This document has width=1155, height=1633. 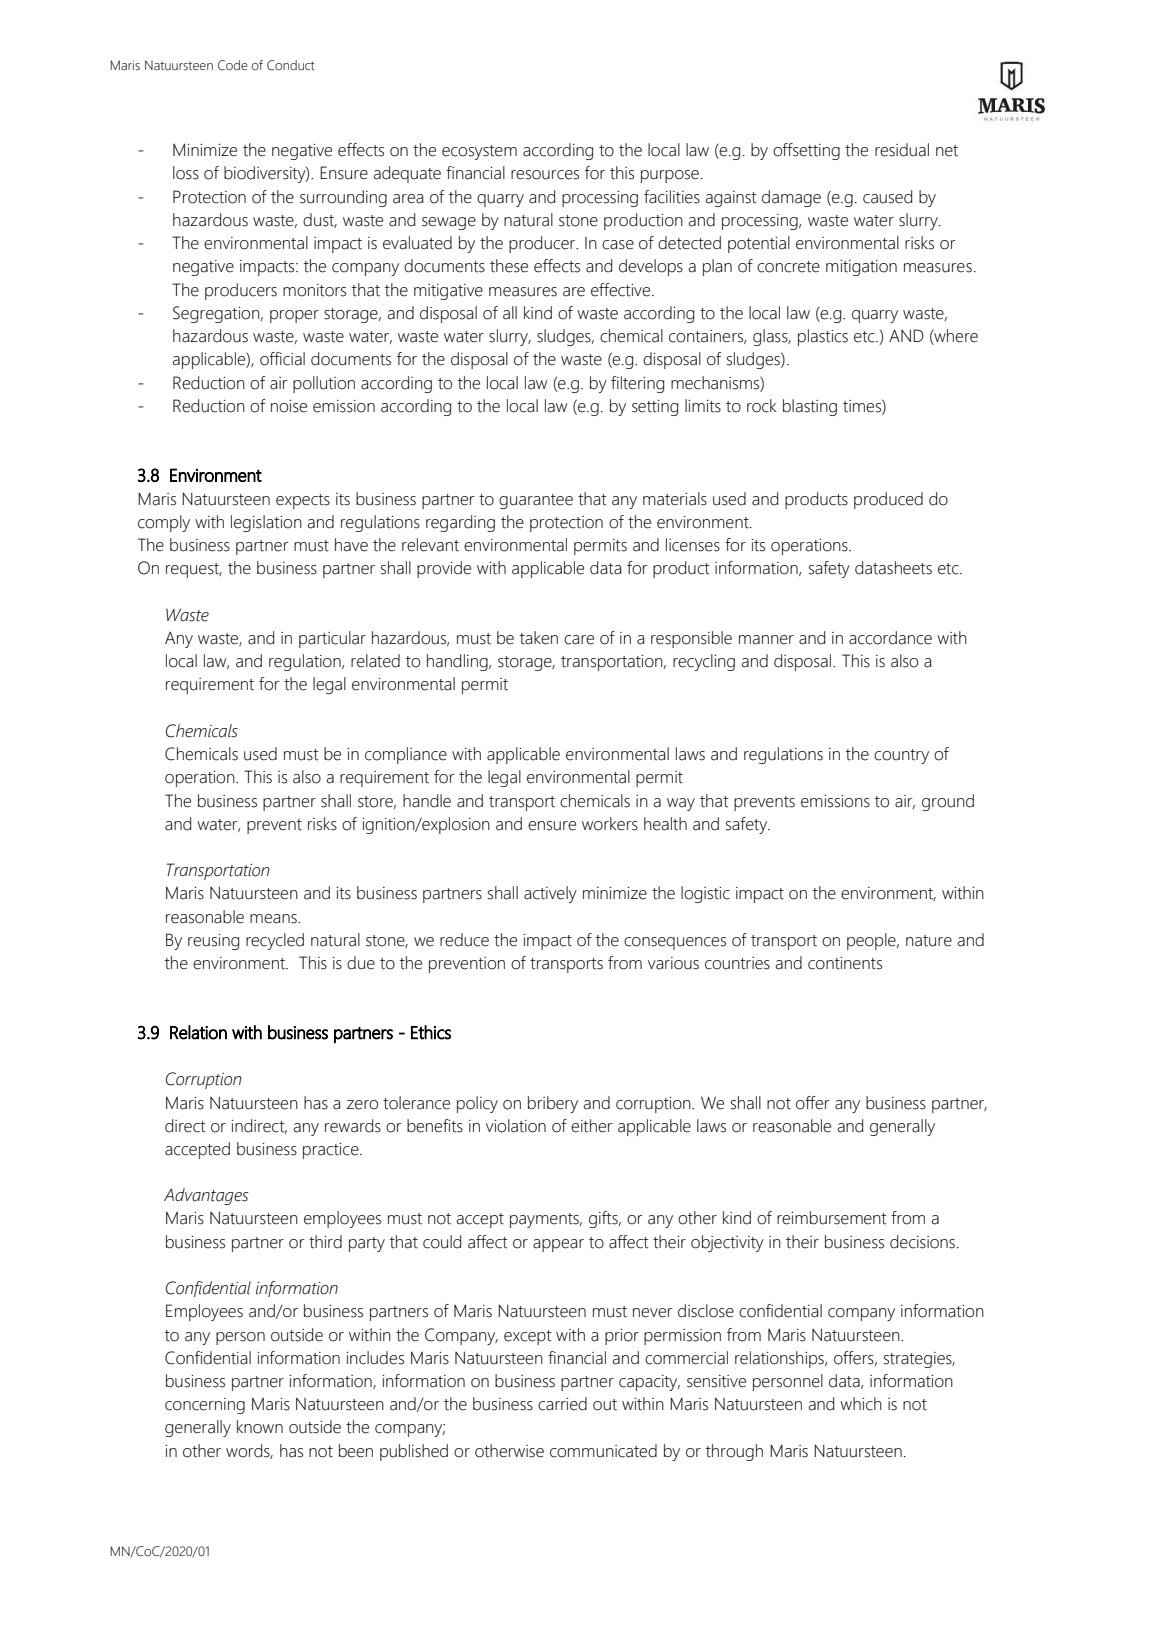 What do you see at coordinates (562, 1404) in the document?
I see `carried` at bounding box center [562, 1404].
